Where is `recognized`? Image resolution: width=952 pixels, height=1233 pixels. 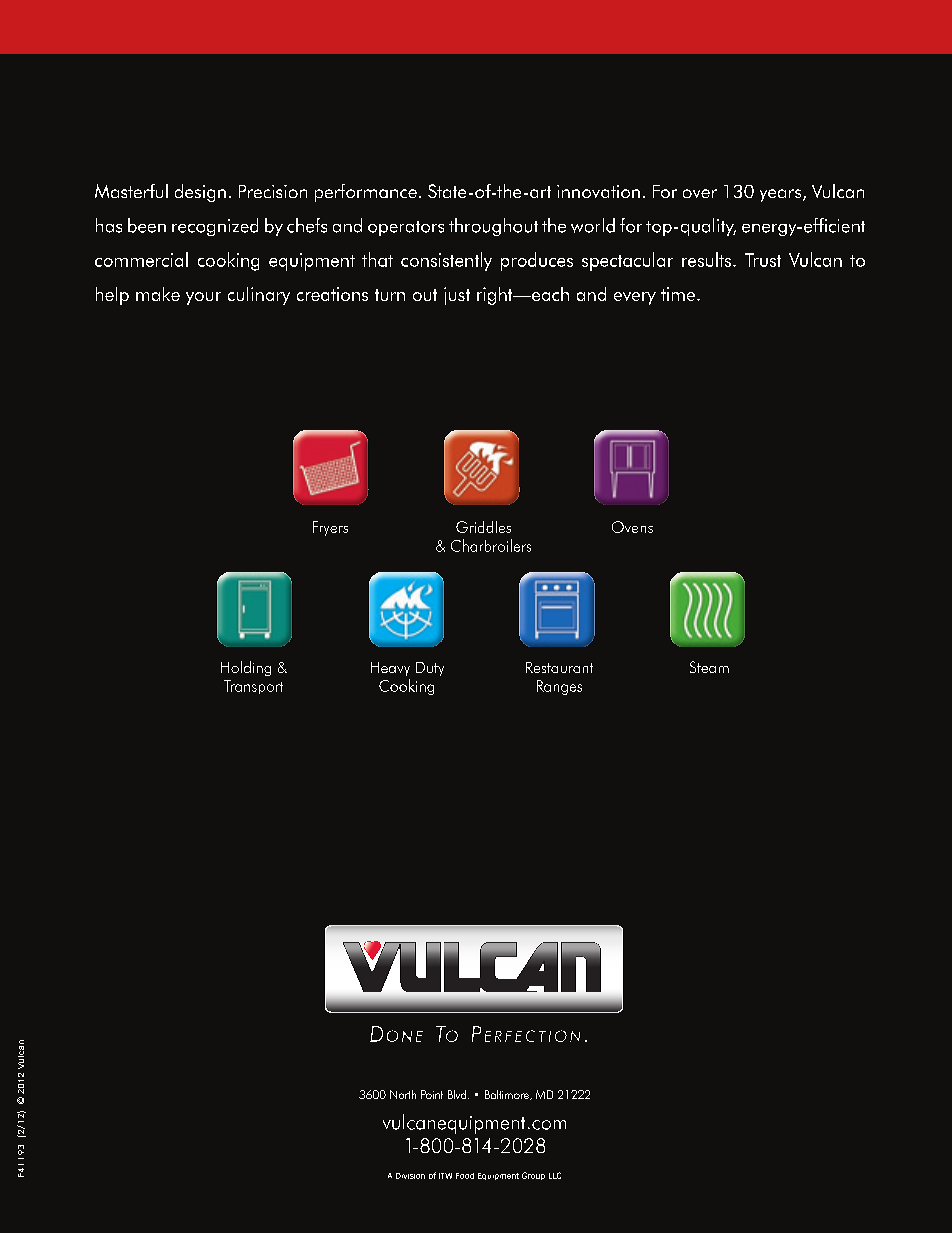 recognized is located at coordinates (215, 227).
